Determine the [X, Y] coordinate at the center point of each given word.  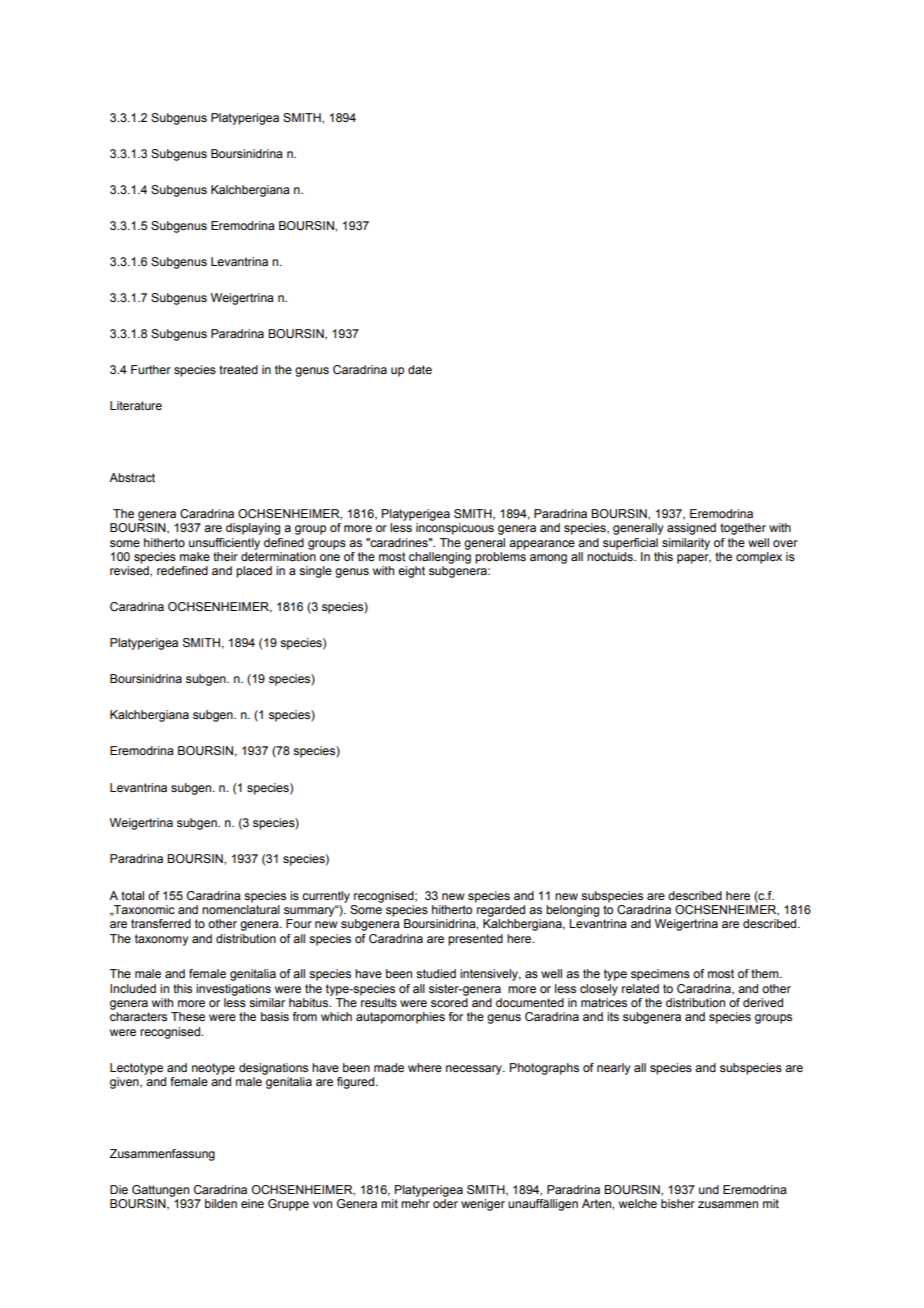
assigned [691, 529]
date [420, 369]
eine [252, 1203]
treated [238, 369]
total [132, 895]
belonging [572, 911]
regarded [501, 911]
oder [445, 1203]
